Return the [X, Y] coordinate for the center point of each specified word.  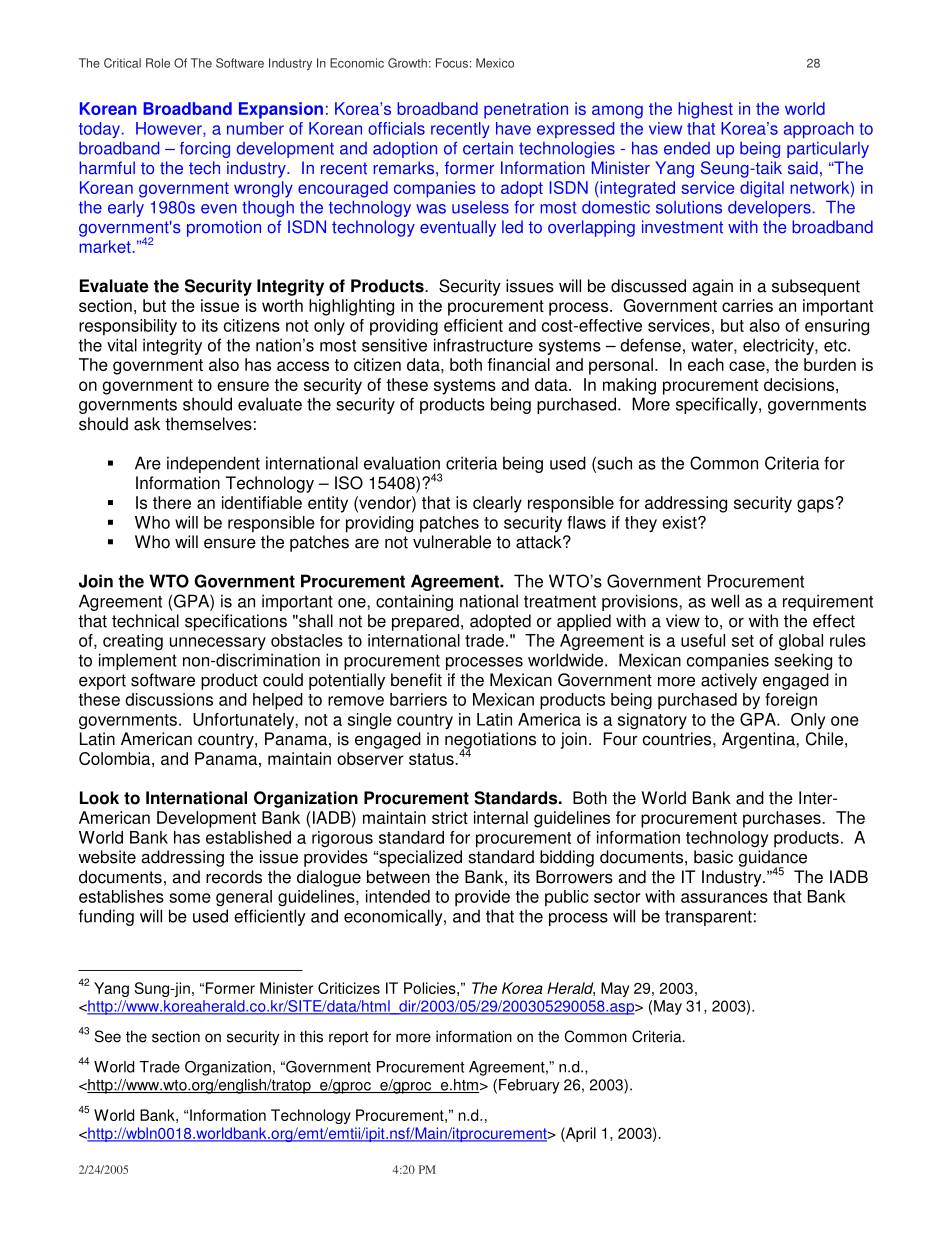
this [311, 1036]
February [529, 1086]
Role [158, 63]
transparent [708, 918]
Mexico [495, 63]
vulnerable [452, 542]
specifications [236, 622]
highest [705, 110]
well [725, 601]
